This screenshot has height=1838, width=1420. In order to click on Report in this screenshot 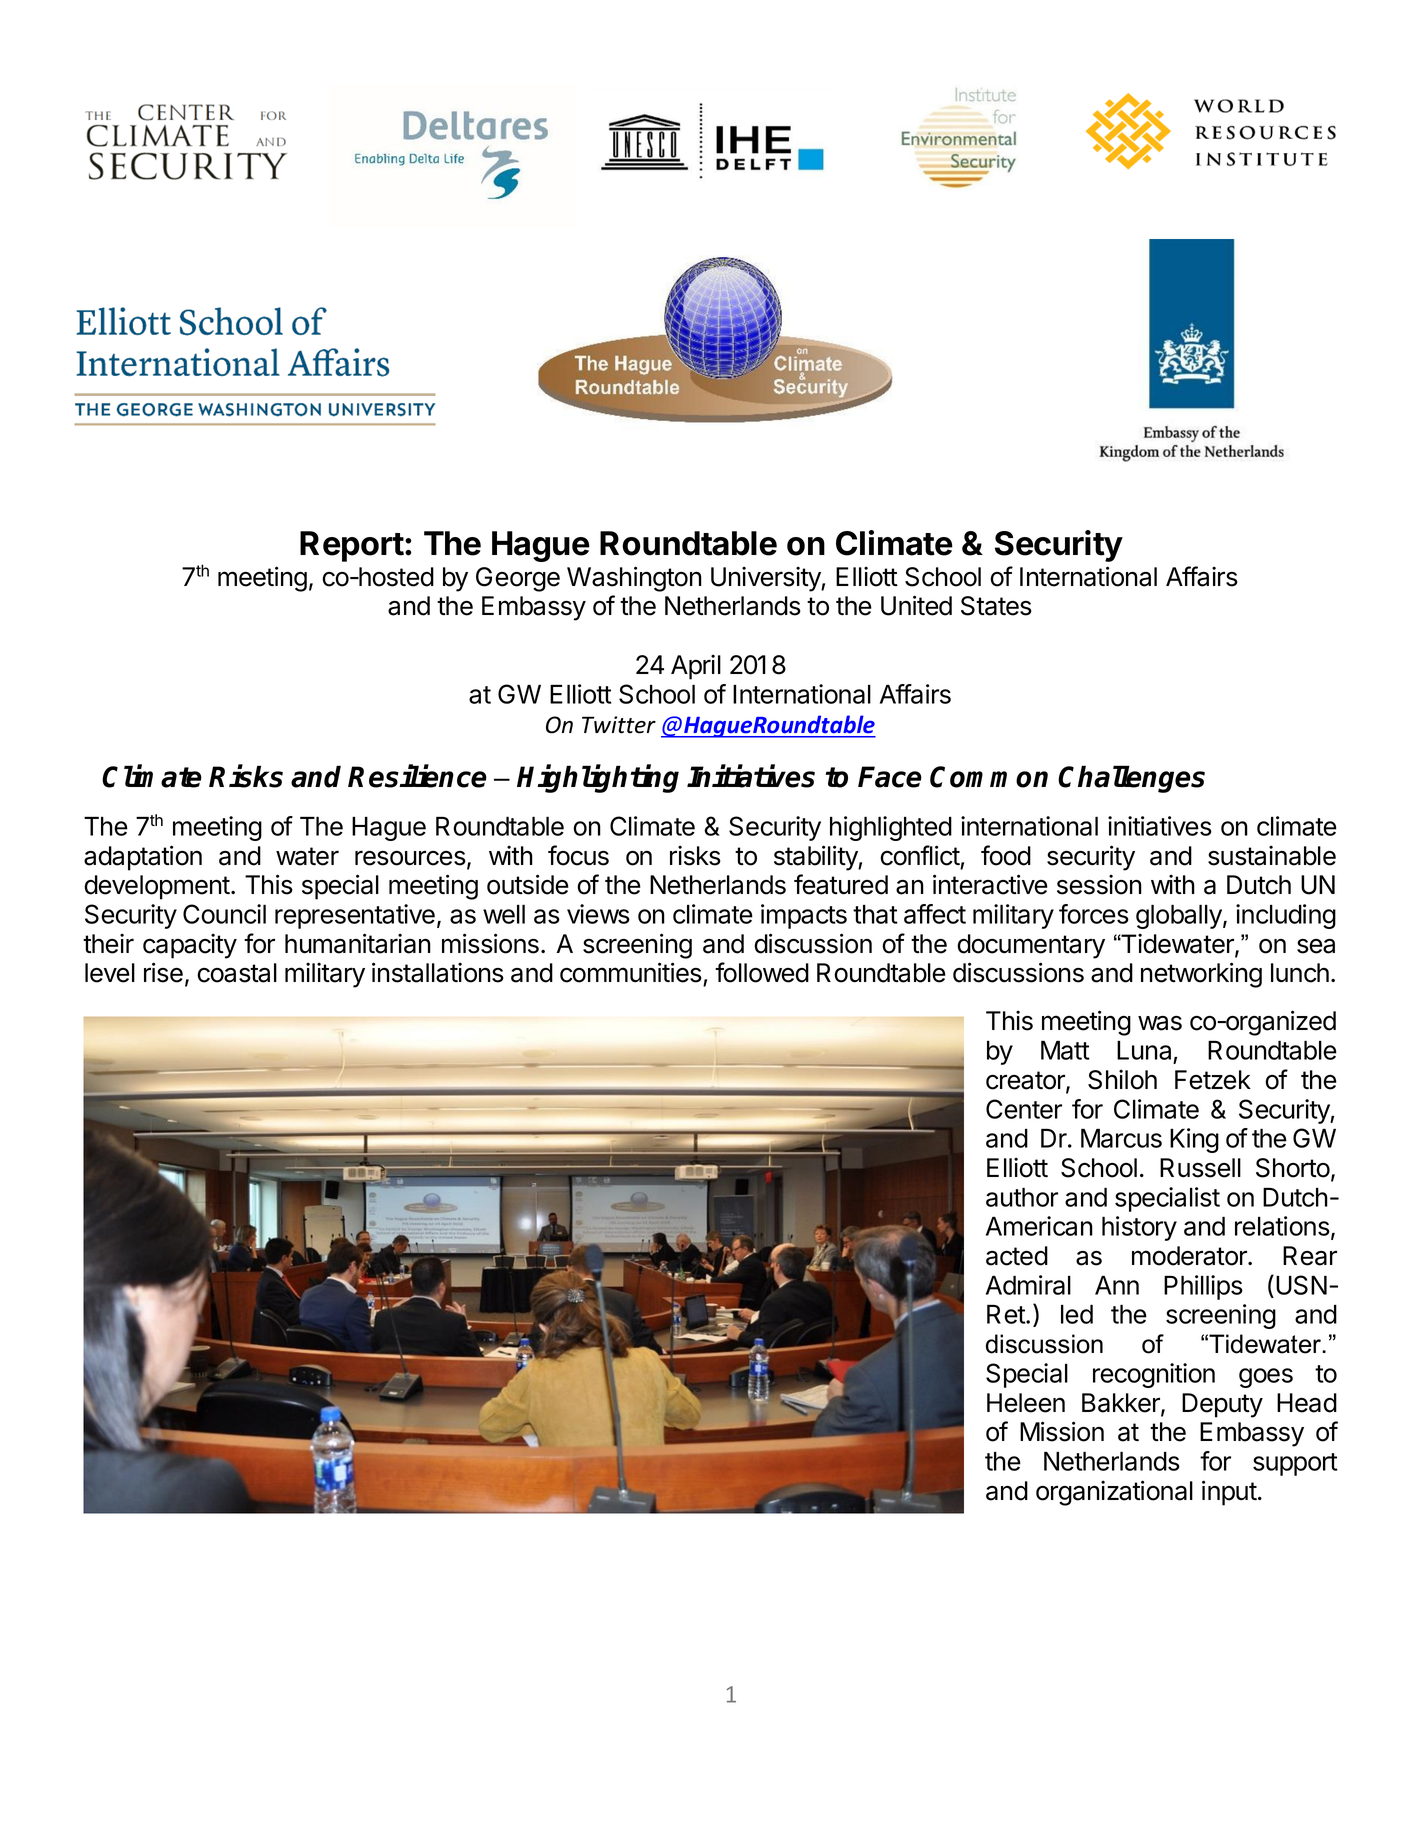, I will do `click(352, 546)`.
